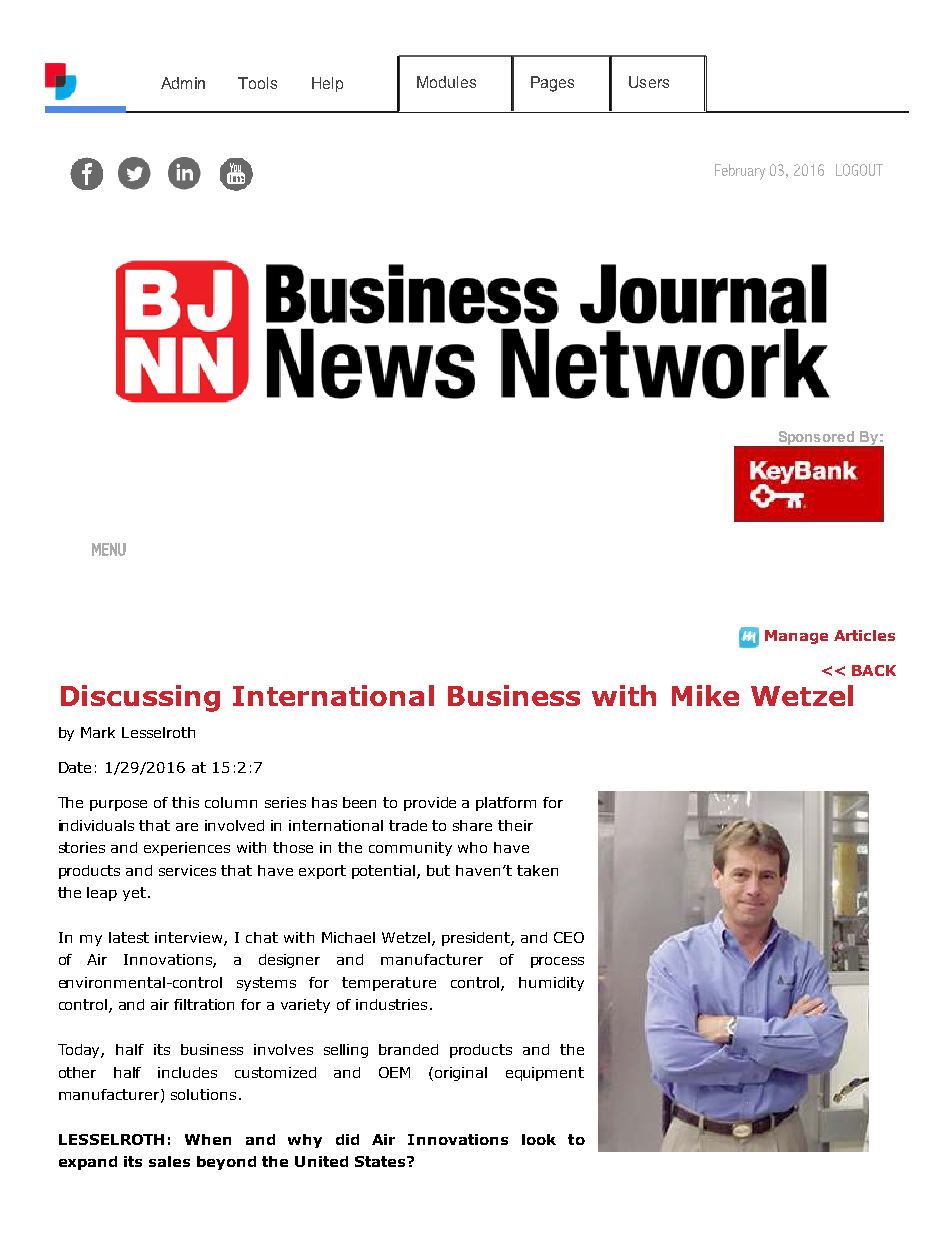  I want to click on equipment, so click(545, 1074).
